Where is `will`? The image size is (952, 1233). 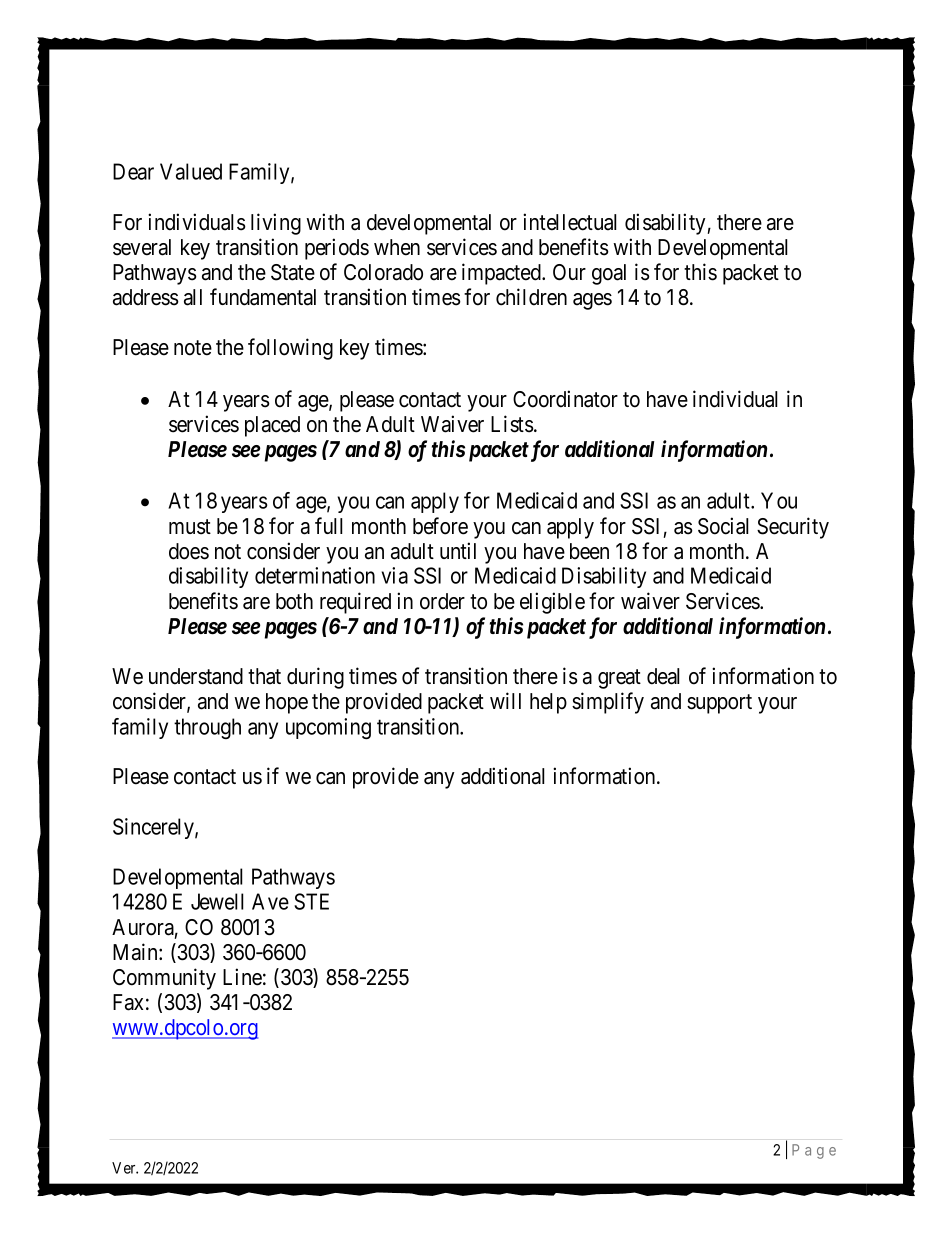 will is located at coordinates (505, 700).
